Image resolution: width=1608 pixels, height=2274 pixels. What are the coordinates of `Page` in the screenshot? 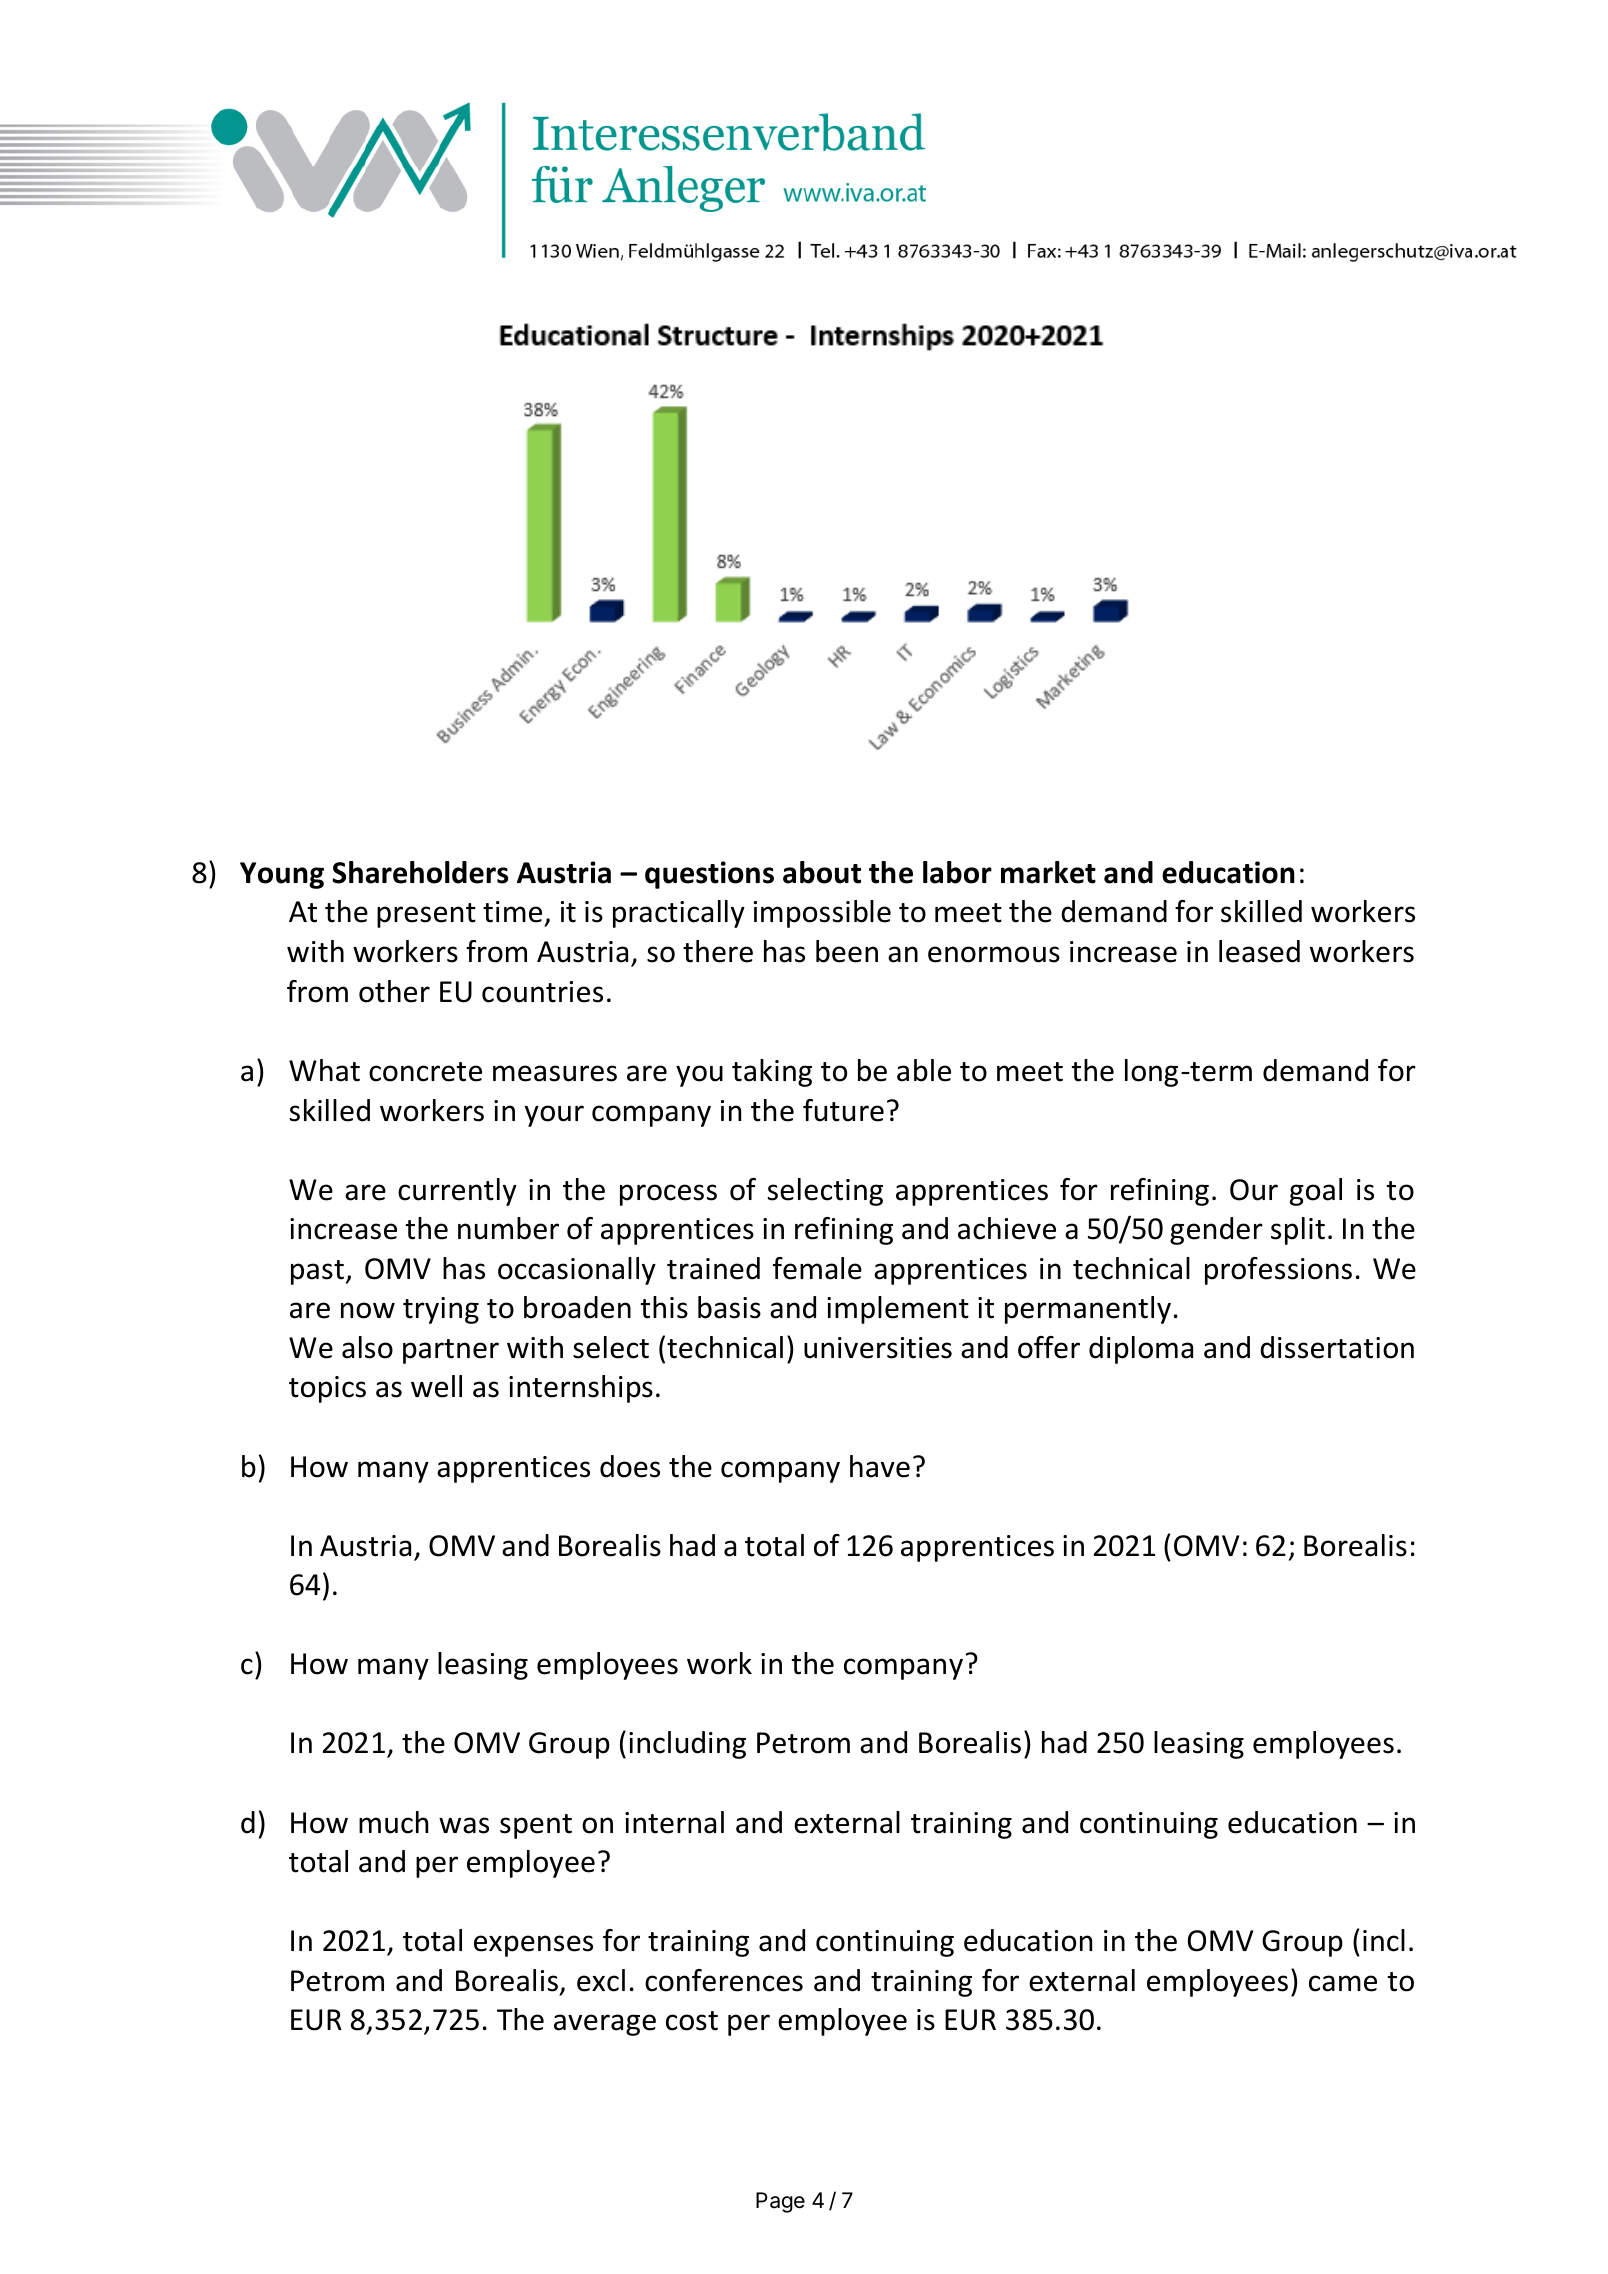 It's located at (780, 2202).
